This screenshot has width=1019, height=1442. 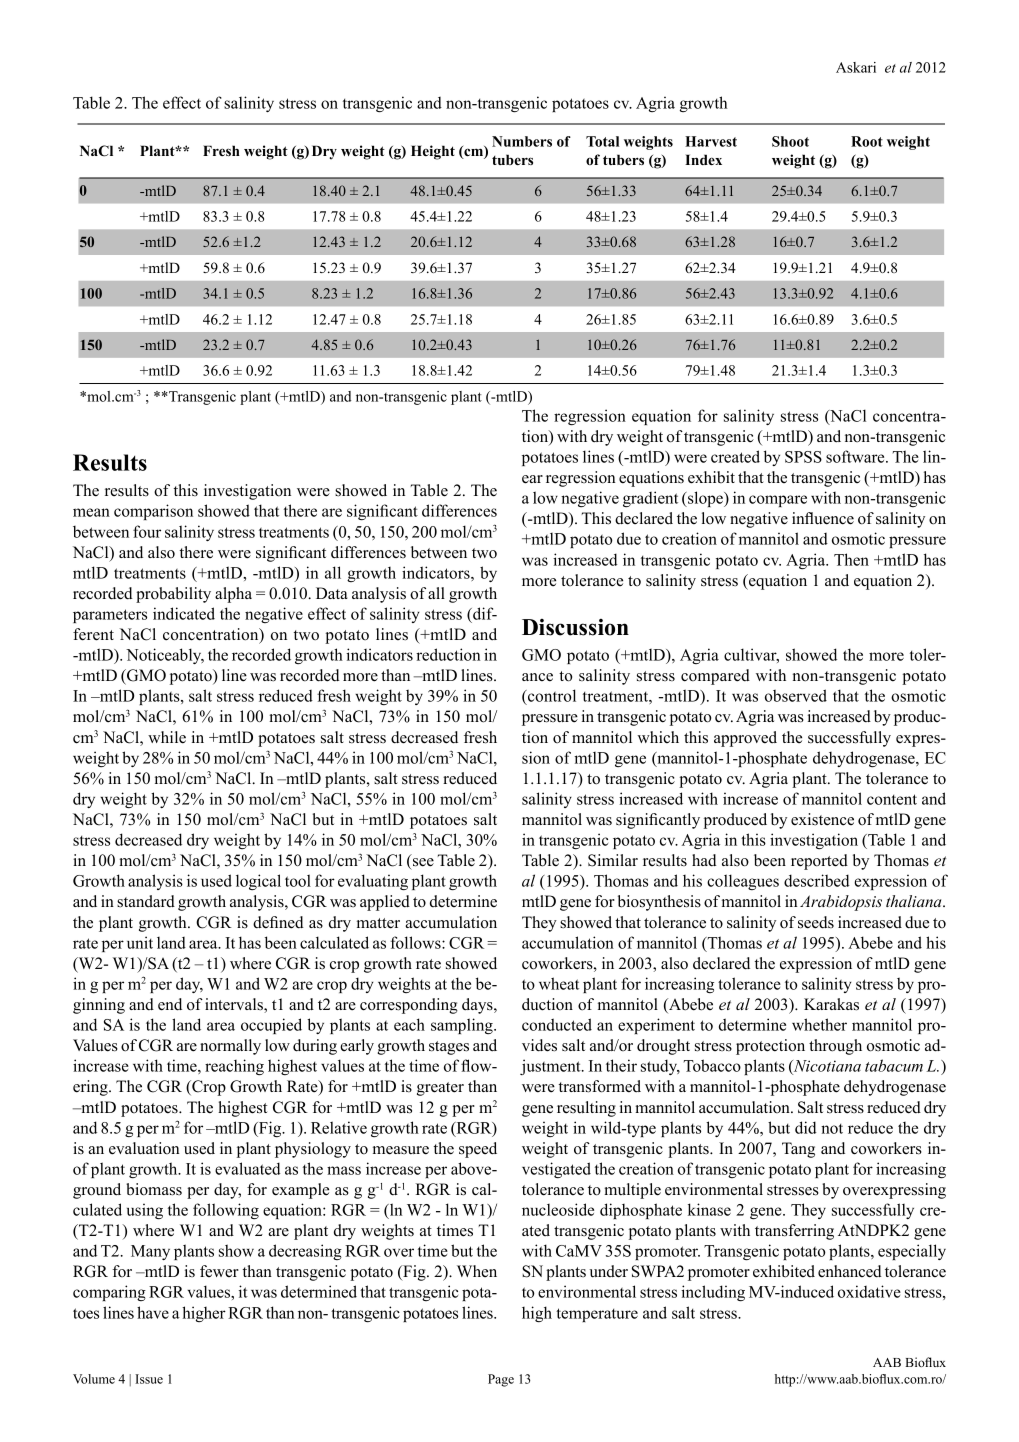 What do you see at coordinates (167, 737) in the screenshot?
I see `while` at bounding box center [167, 737].
